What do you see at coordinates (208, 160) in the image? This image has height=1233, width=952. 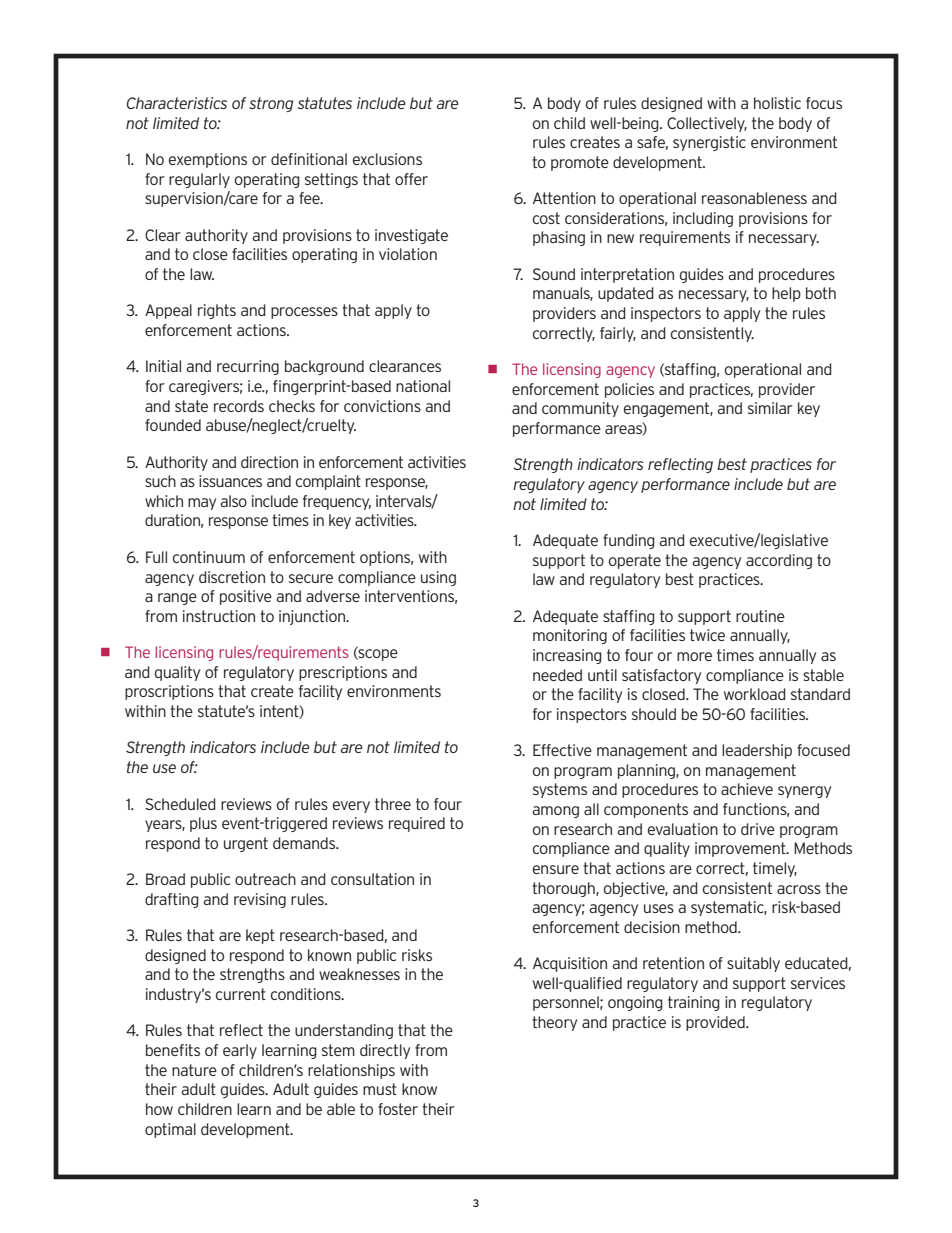 I see `exemptions` at bounding box center [208, 160].
